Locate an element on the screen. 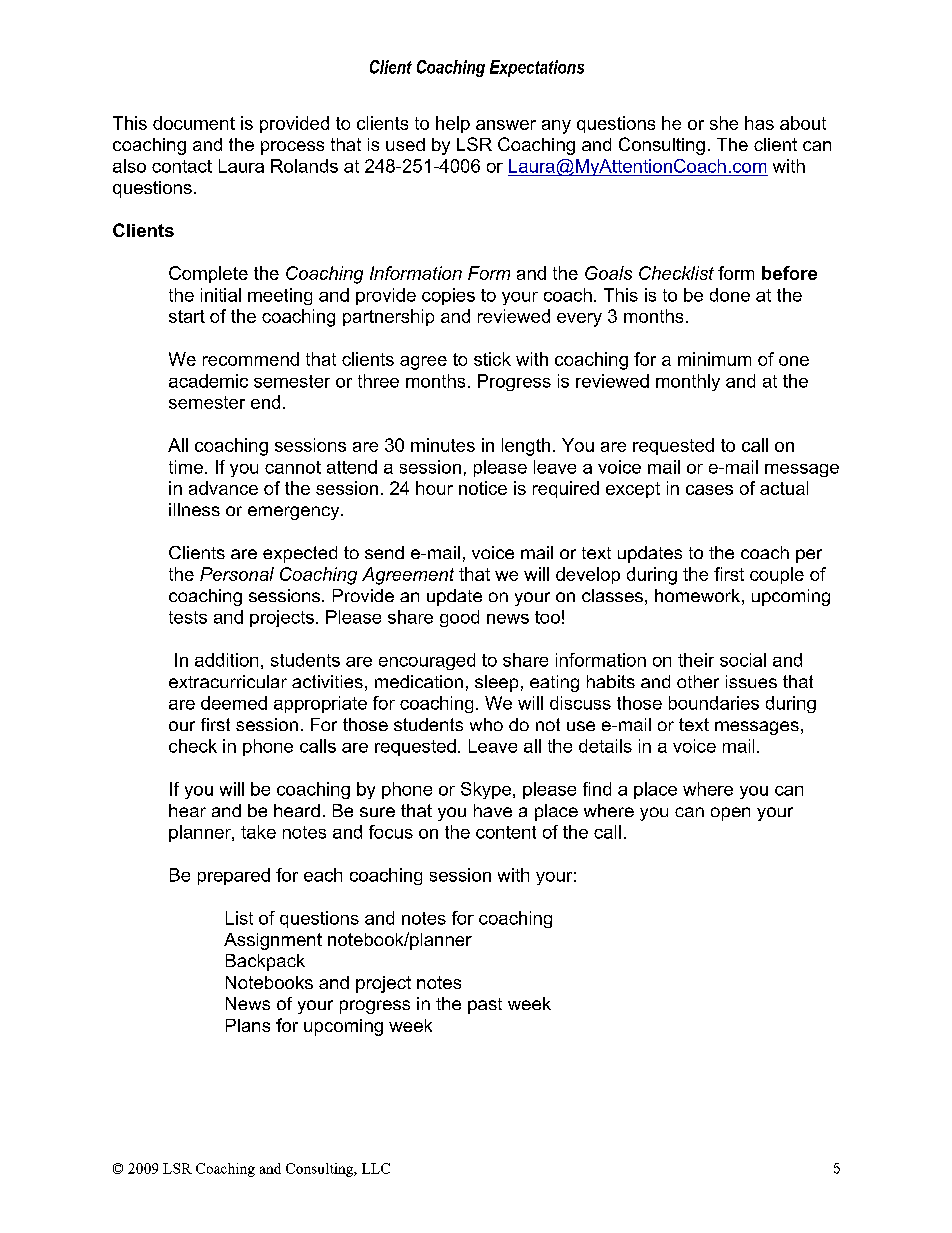 The image size is (952, 1233). open is located at coordinates (730, 814).
